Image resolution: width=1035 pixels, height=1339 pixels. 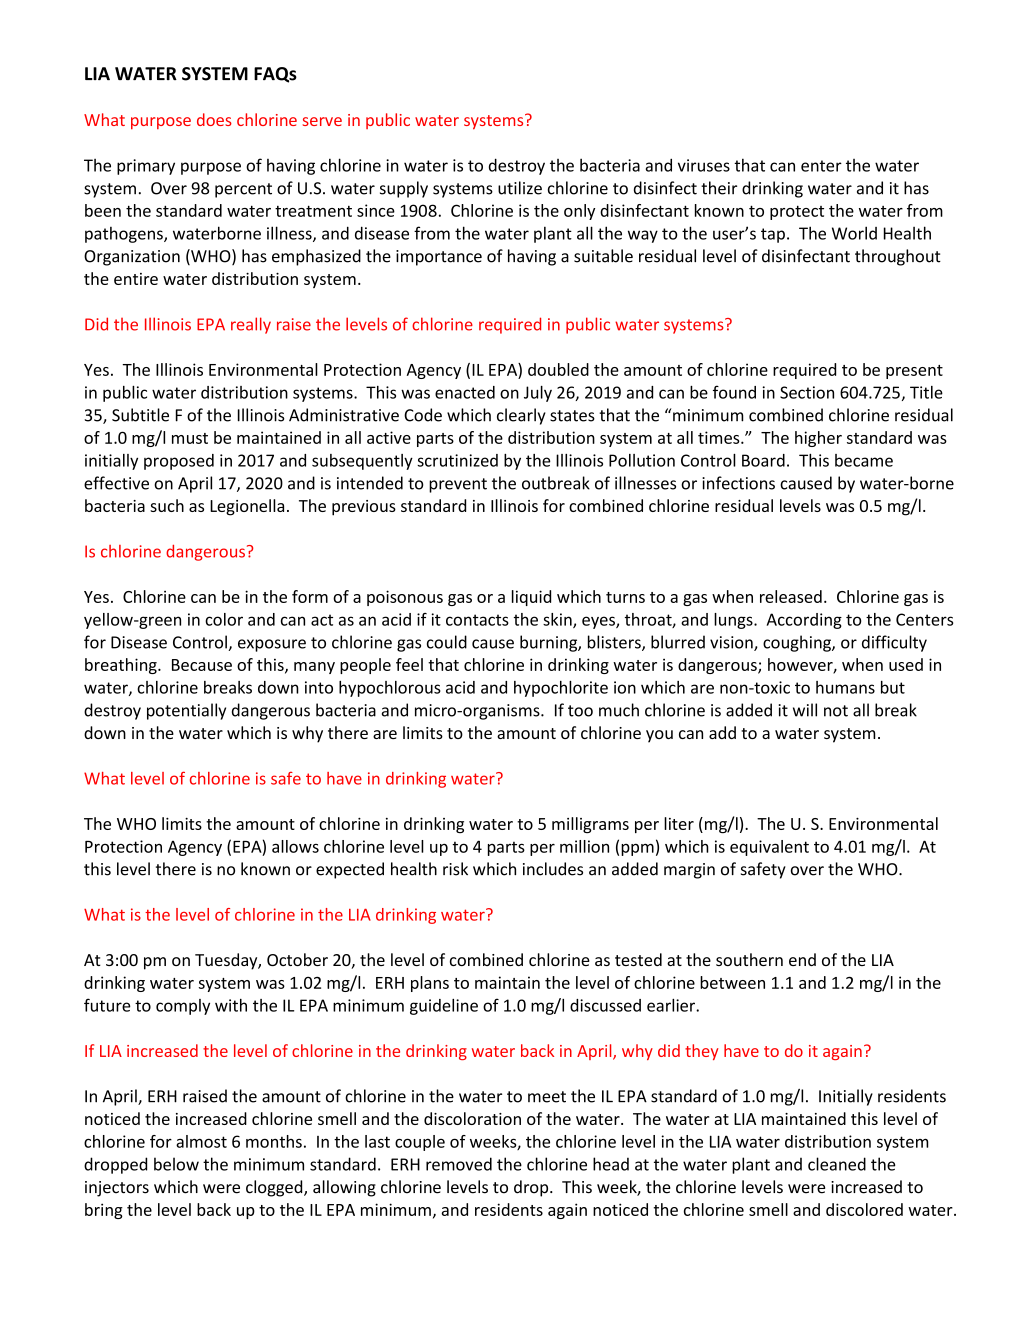 What do you see at coordinates (214, 119) in the document?
I see `does` at bounding box center [214, 119].
